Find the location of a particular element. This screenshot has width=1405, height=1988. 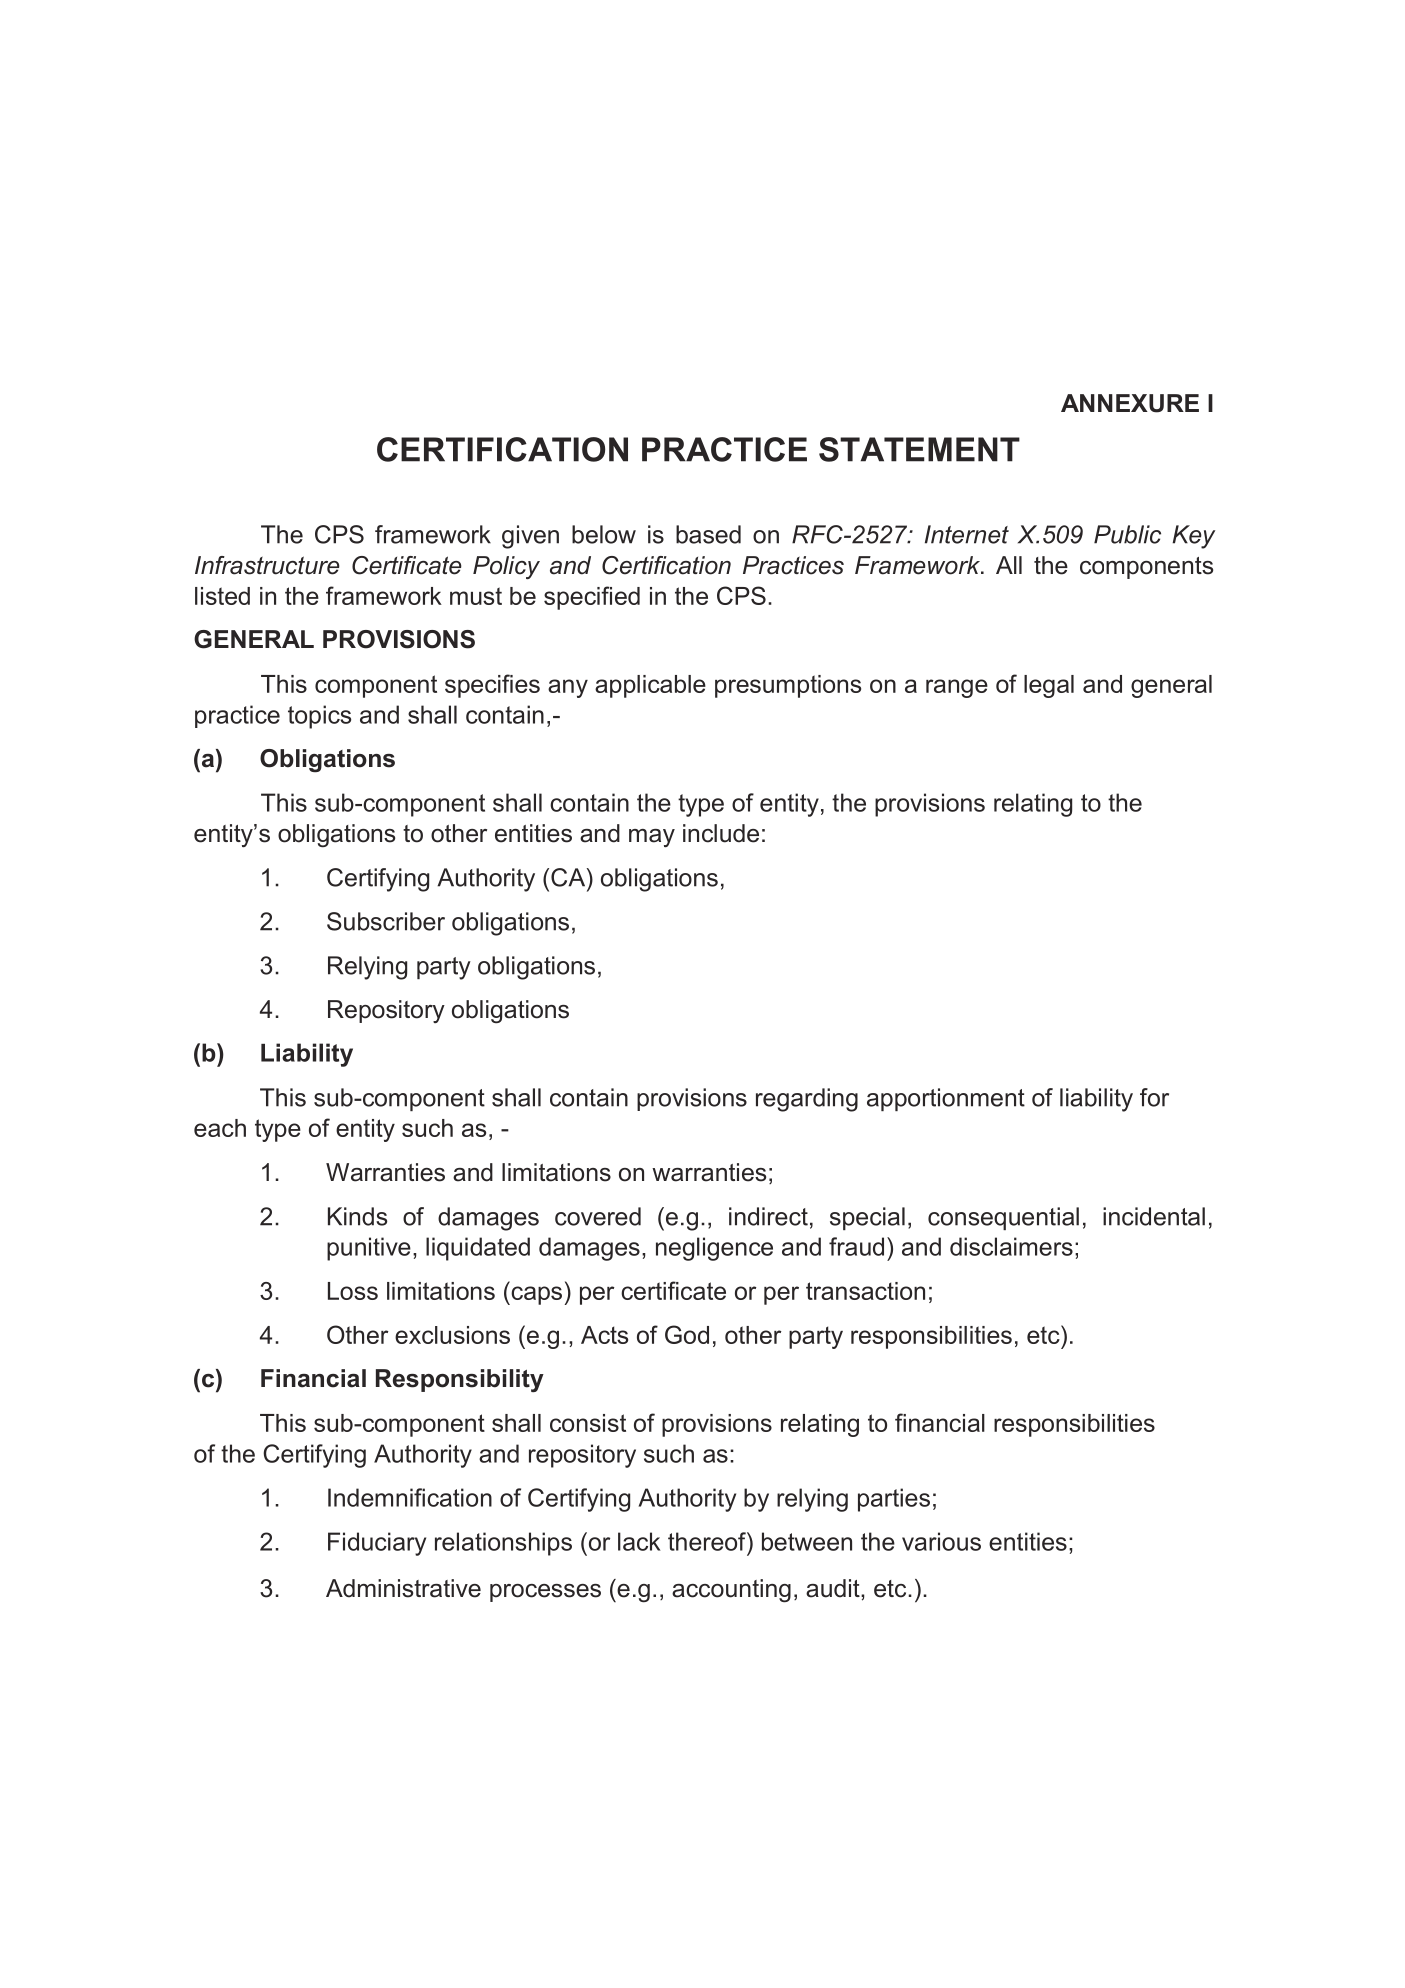

Fiduciary is located at coordinates (377, 1544).
